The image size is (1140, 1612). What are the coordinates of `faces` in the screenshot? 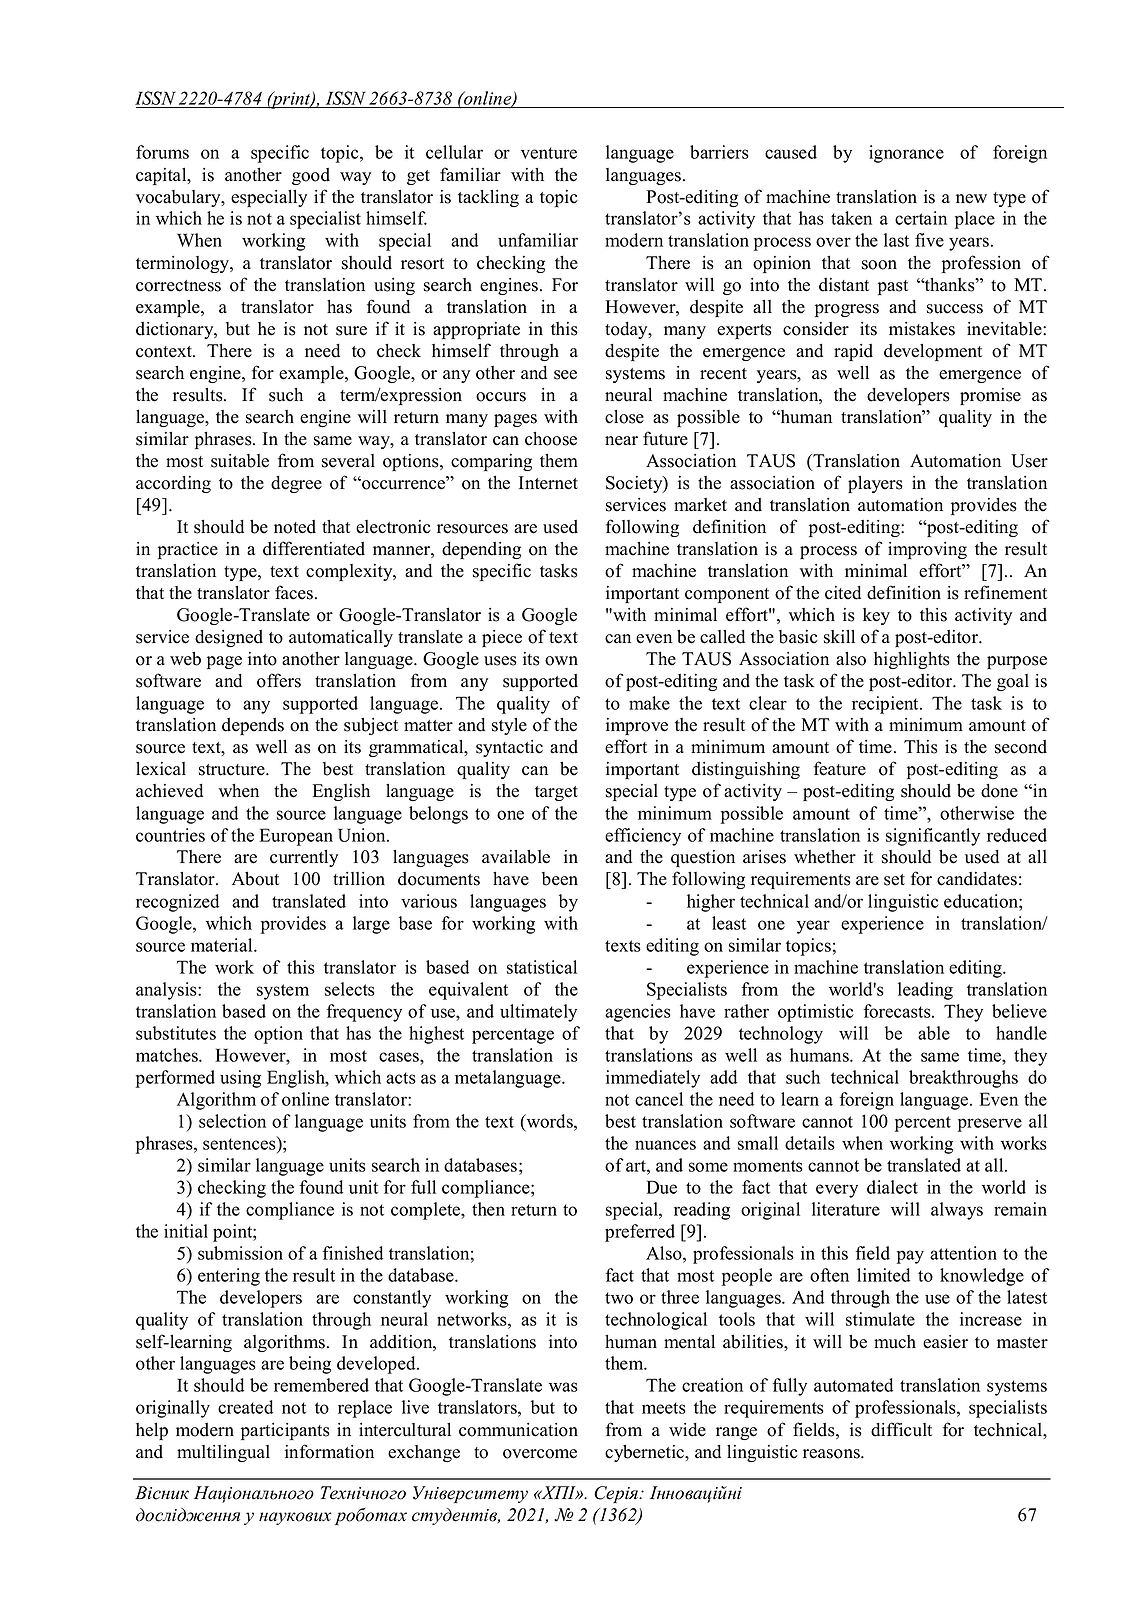 It's located at (295, 592).
